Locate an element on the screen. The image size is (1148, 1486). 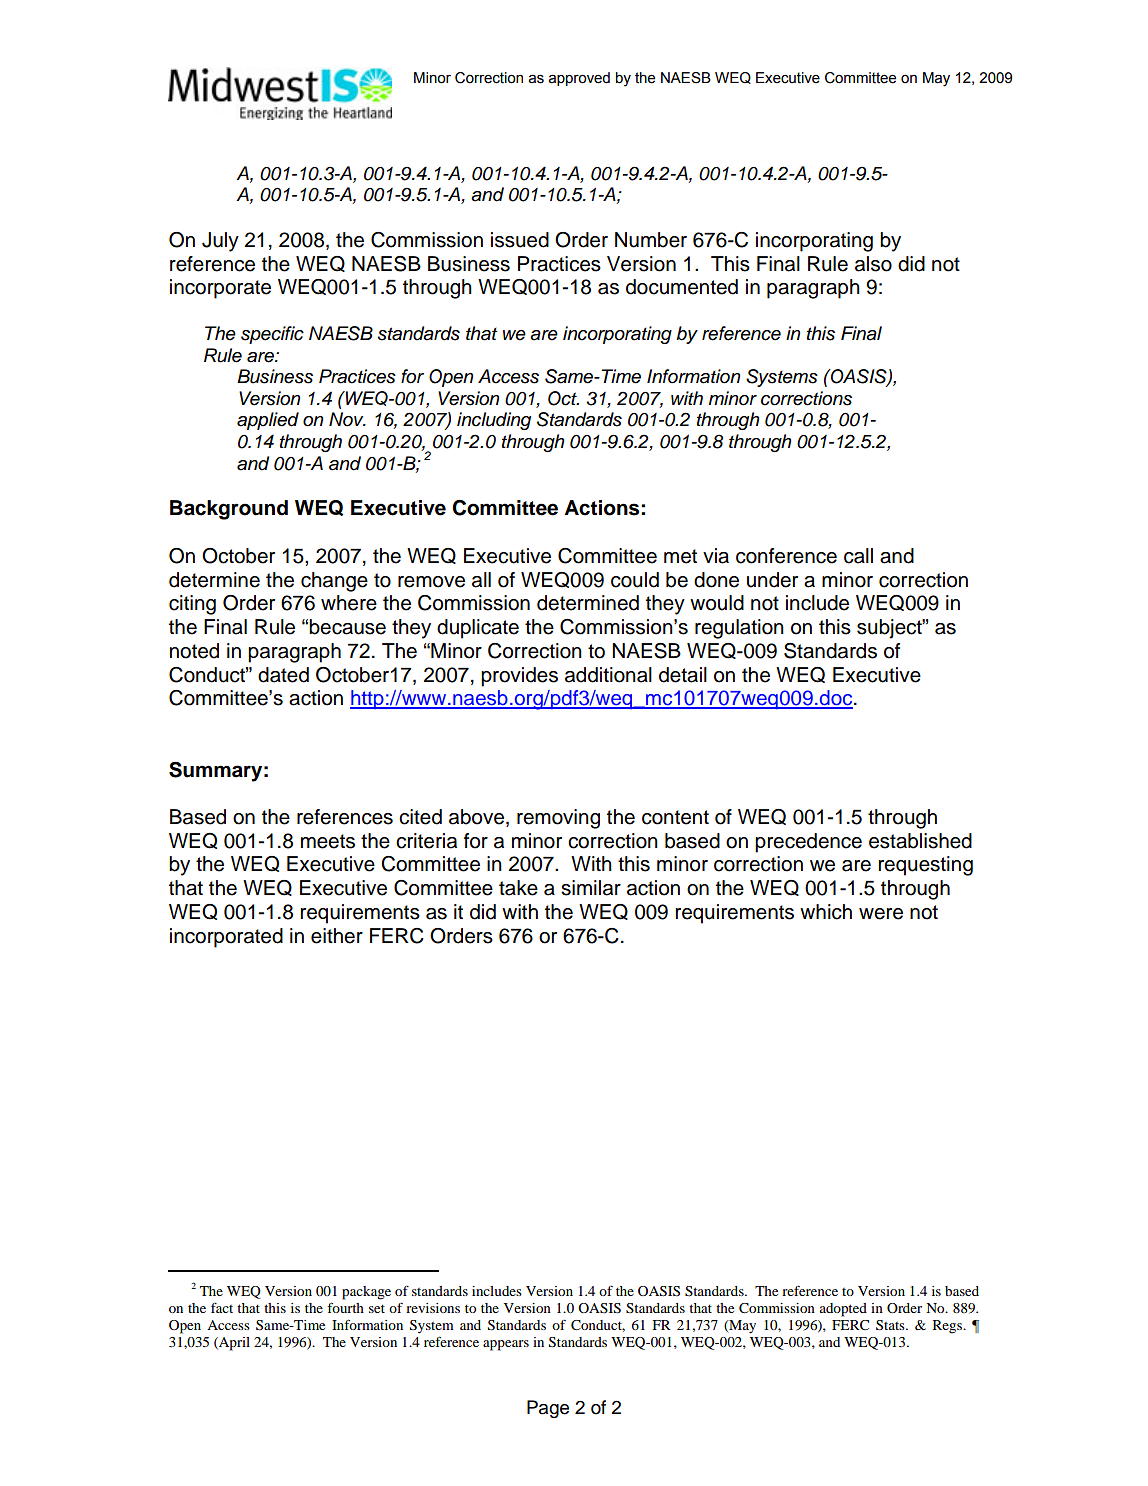
also is located at coordinates (873, 264).
